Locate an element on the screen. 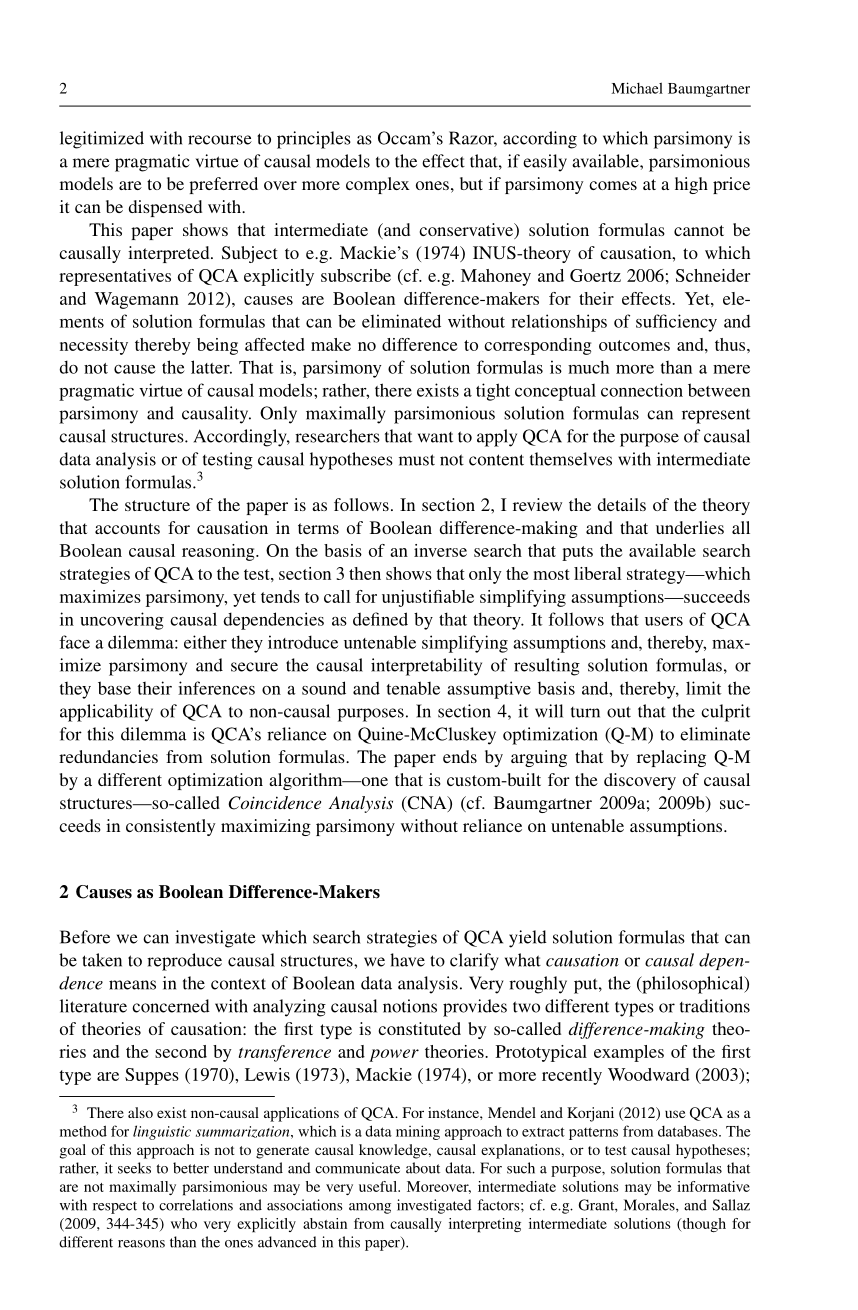 This screenshot has height=1310, width=858. Michael is located at coordinates (637, 88).
